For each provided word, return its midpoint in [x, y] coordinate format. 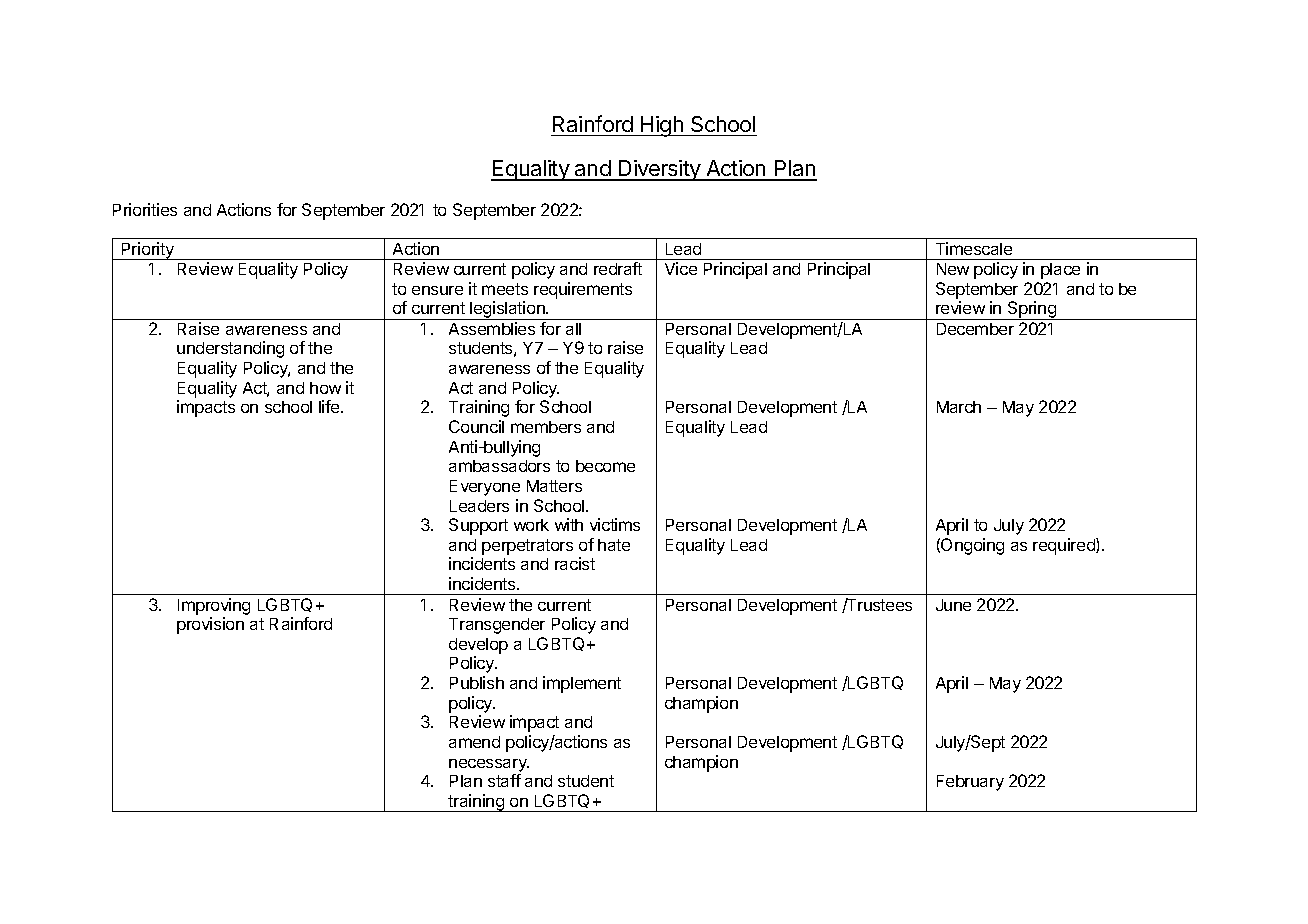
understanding [230, 349]
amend [474, 742]
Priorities [145, 209]
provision [210, 625]
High [662, 126]
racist [575, 563]
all [573, 329]
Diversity [660, 170]
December [975, 329]
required [1065, 546]
